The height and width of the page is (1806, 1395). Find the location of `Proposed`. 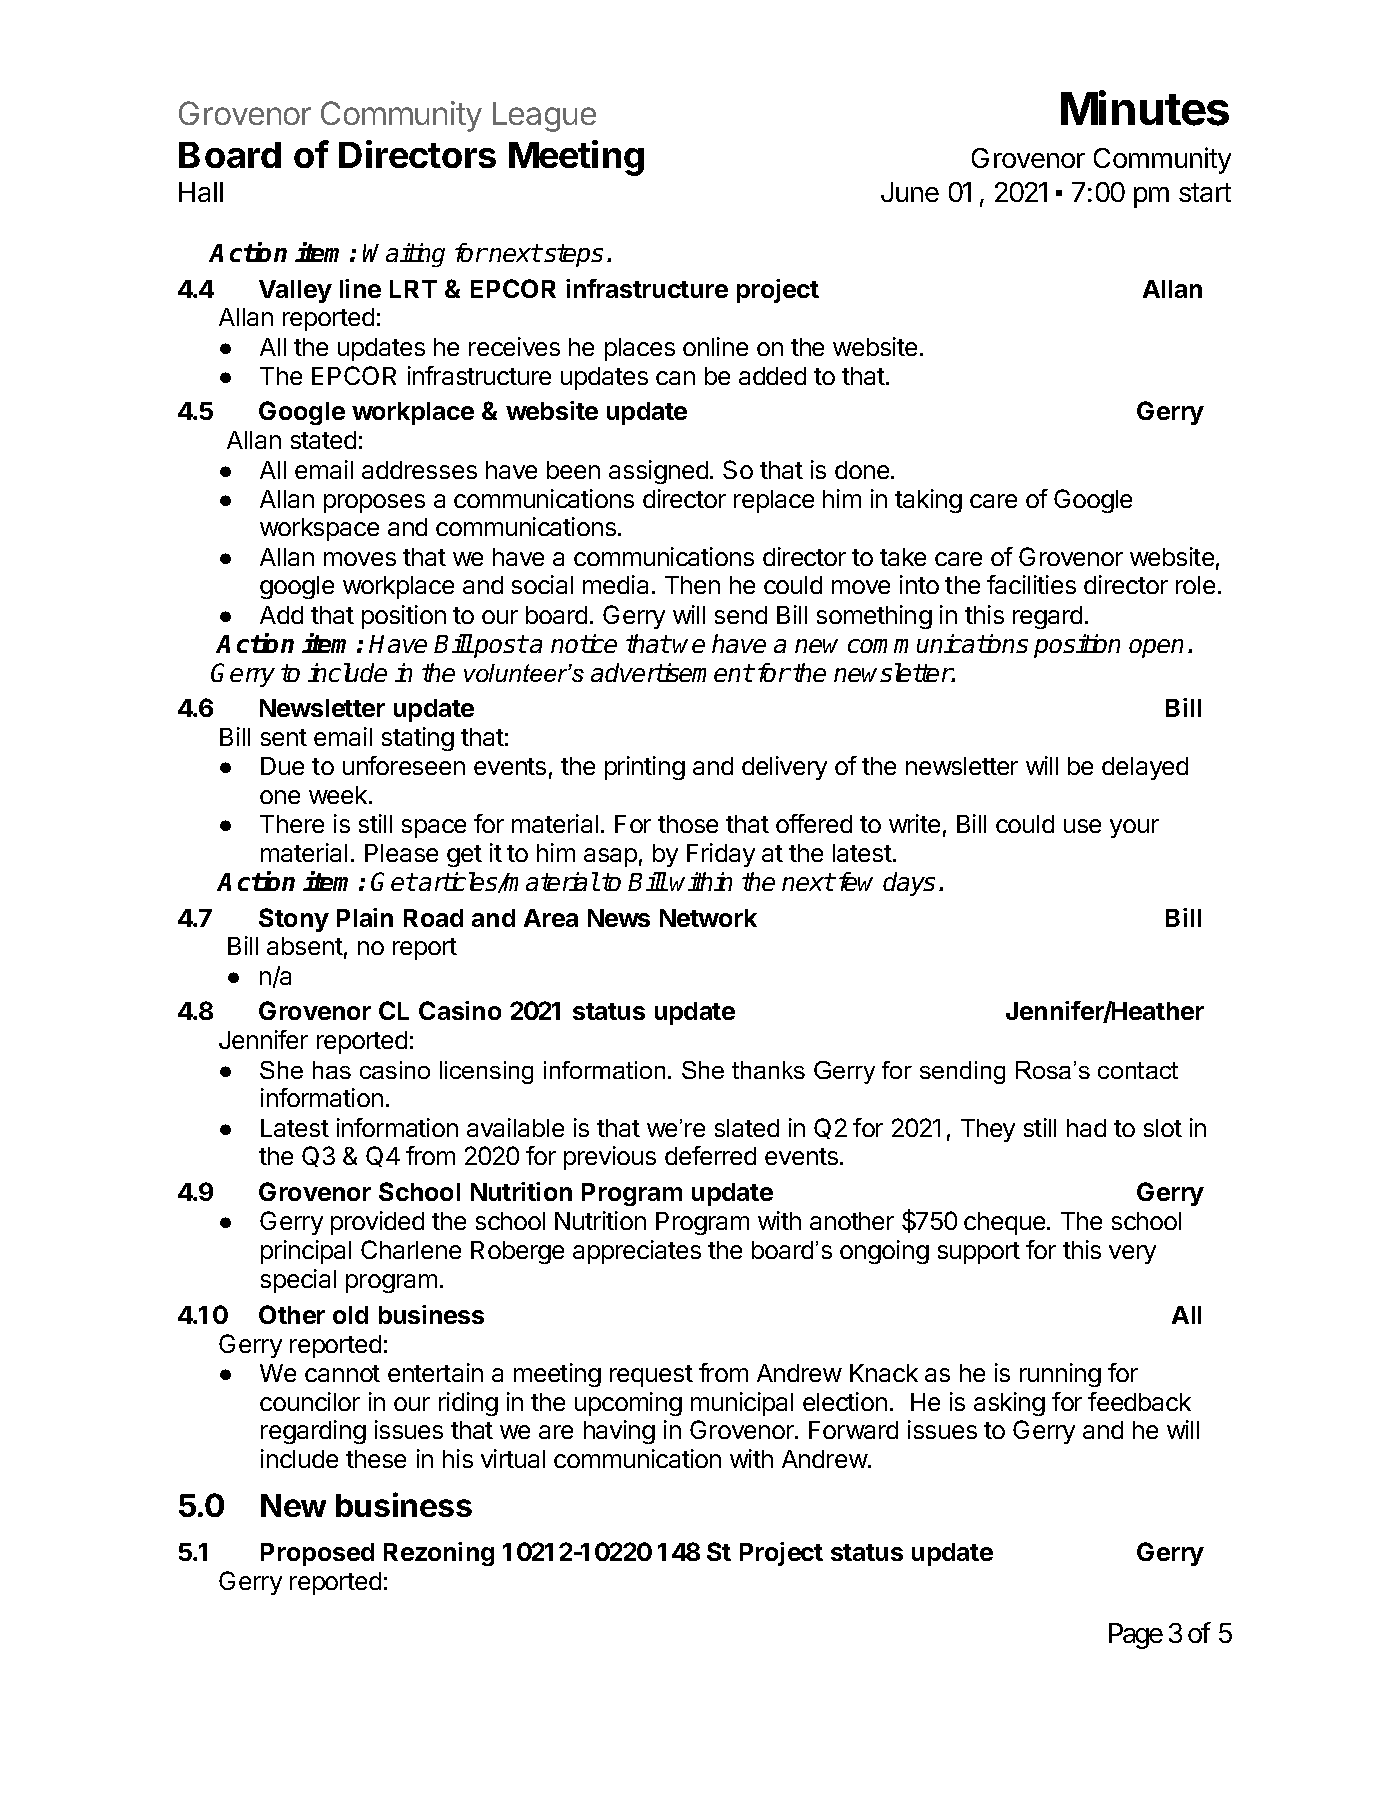

Proposed is located at coordinates (317, 1554).
